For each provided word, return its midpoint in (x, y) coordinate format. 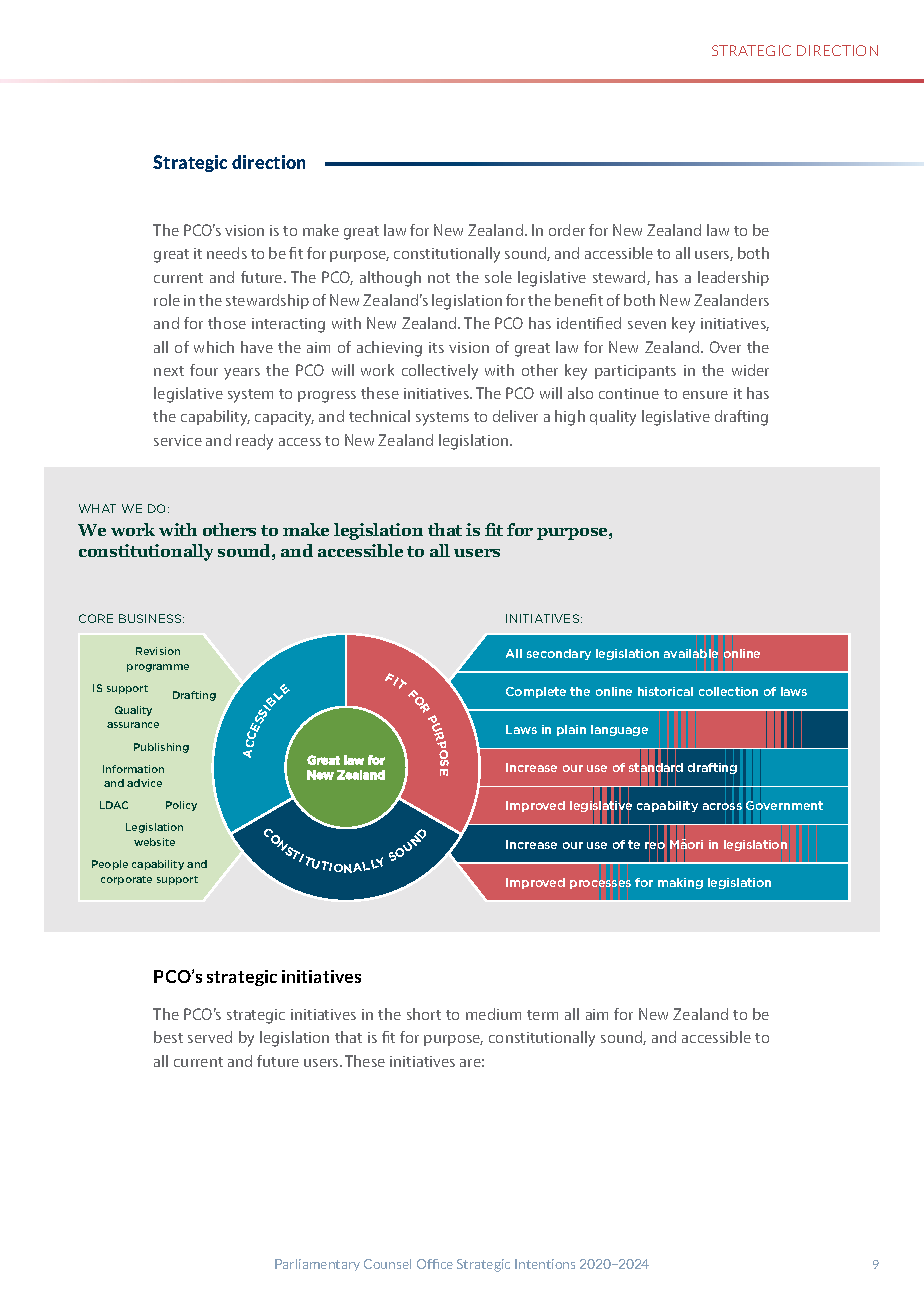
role (167, 300)
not (439, 278)
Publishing (161, 748)
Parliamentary (317, 1265)
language (619, 730)
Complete (536, 692)
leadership (733, 278)
